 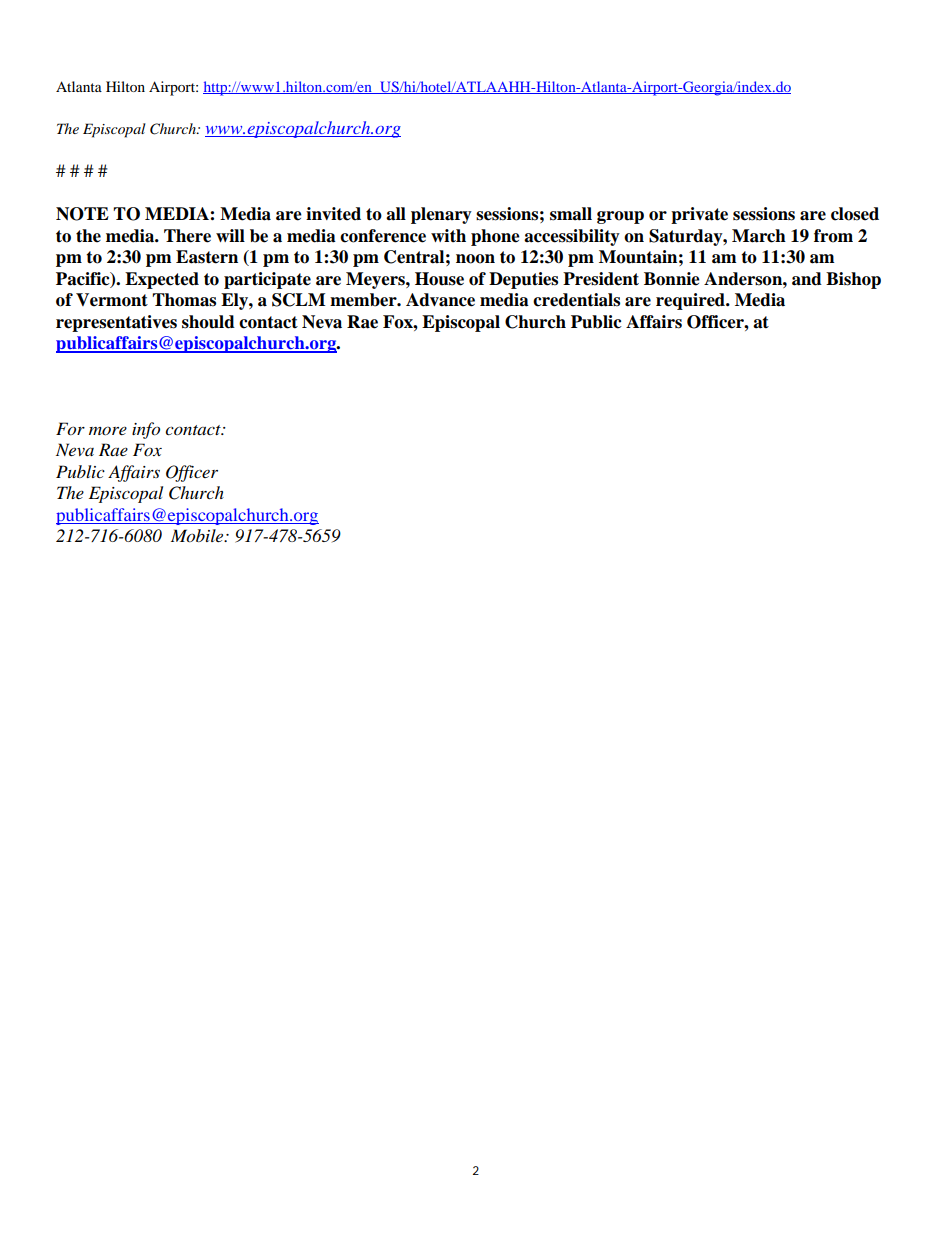 I want to click on plenary, so click(x=441, y=215).
